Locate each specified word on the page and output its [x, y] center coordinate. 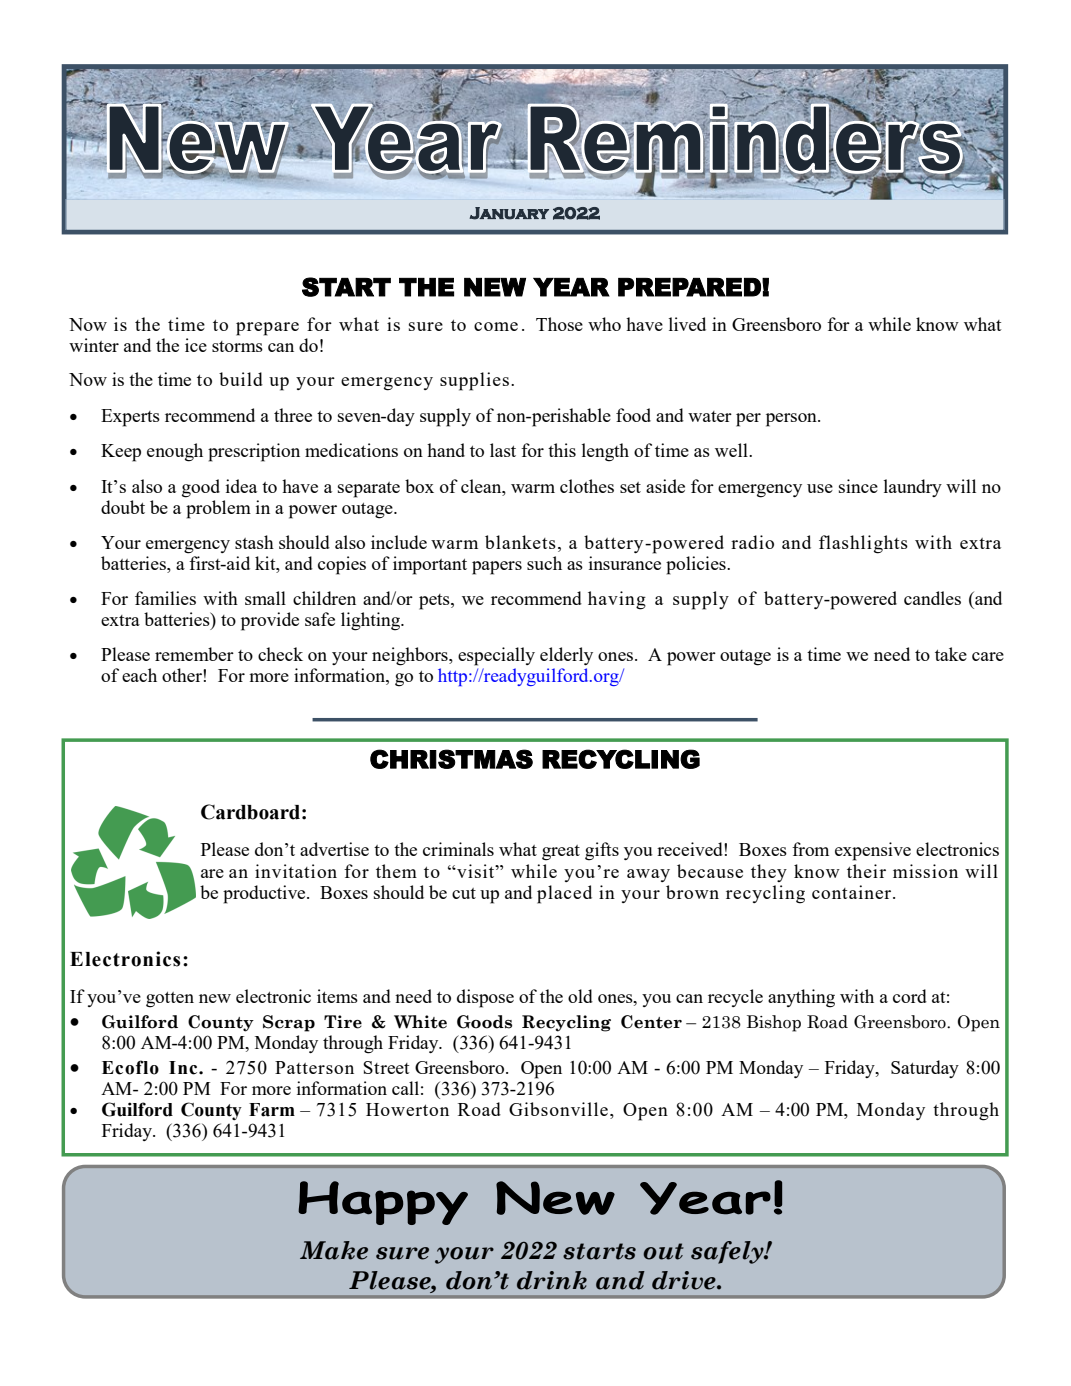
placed [564, 894]
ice [196, 345]
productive [265, 894]
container [853, 892]
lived [687, 324]
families [165, 598]
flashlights [863, 544]
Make [334, 1250]
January [509, 213]
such [544, 563]
